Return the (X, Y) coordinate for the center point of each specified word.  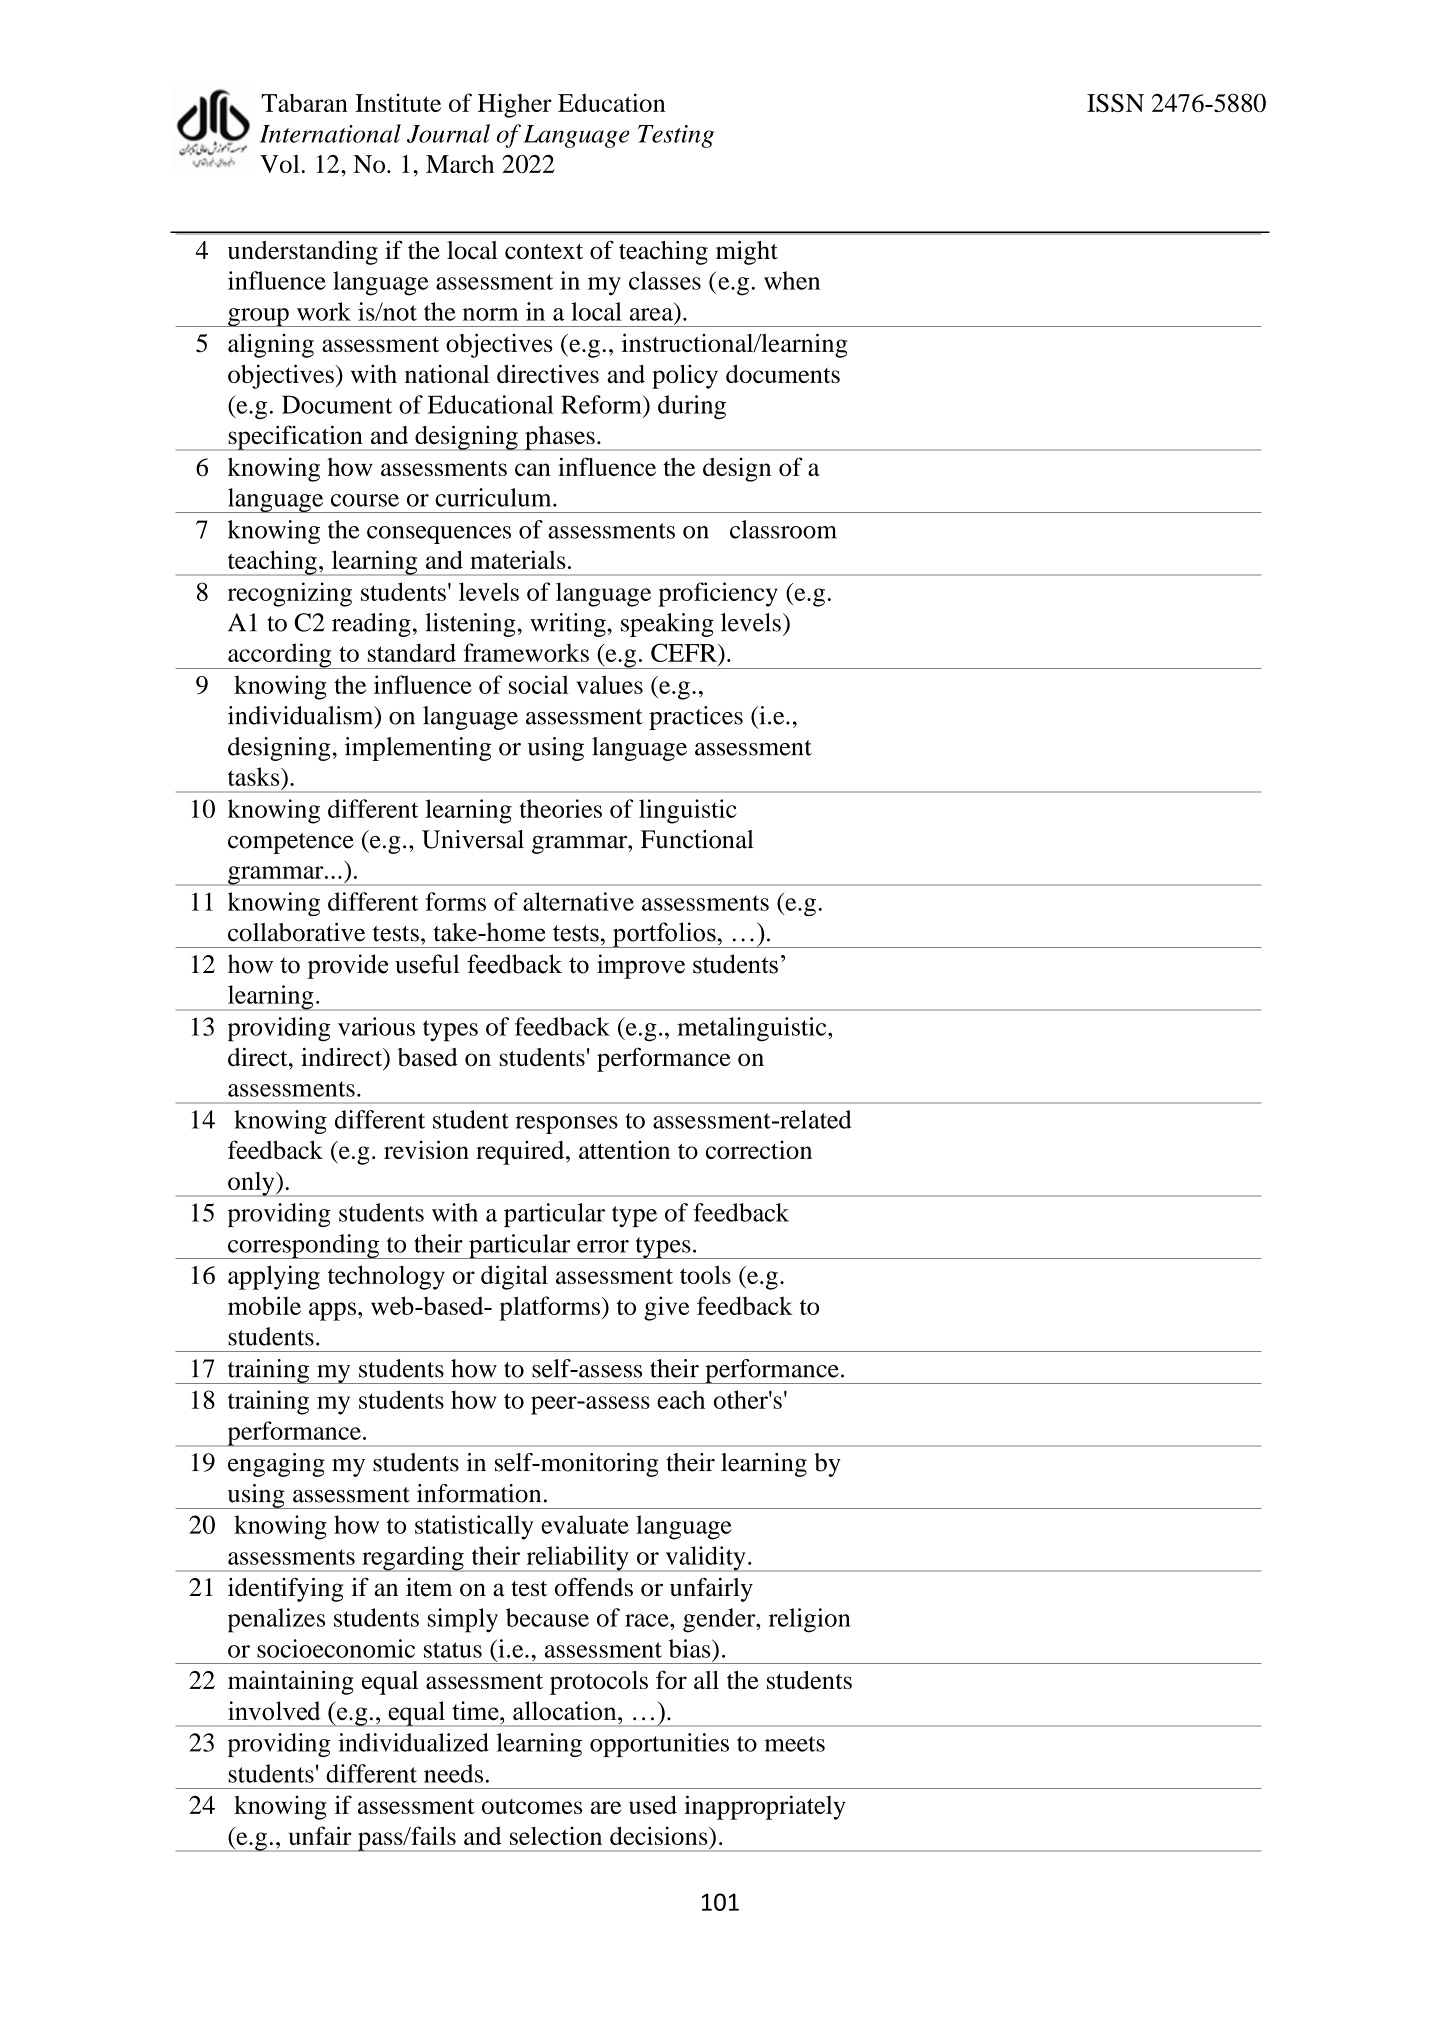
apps (332, 1311)
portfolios (664, 935)
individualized (413, 1742)
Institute (398, 102)
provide (347, 966)
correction (759, 1149)
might (747, 253)
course (365, 500)
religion (810, 1620)
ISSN (1115, 103)
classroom (783, 529)
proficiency (718, 594)
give (667, 1308)
